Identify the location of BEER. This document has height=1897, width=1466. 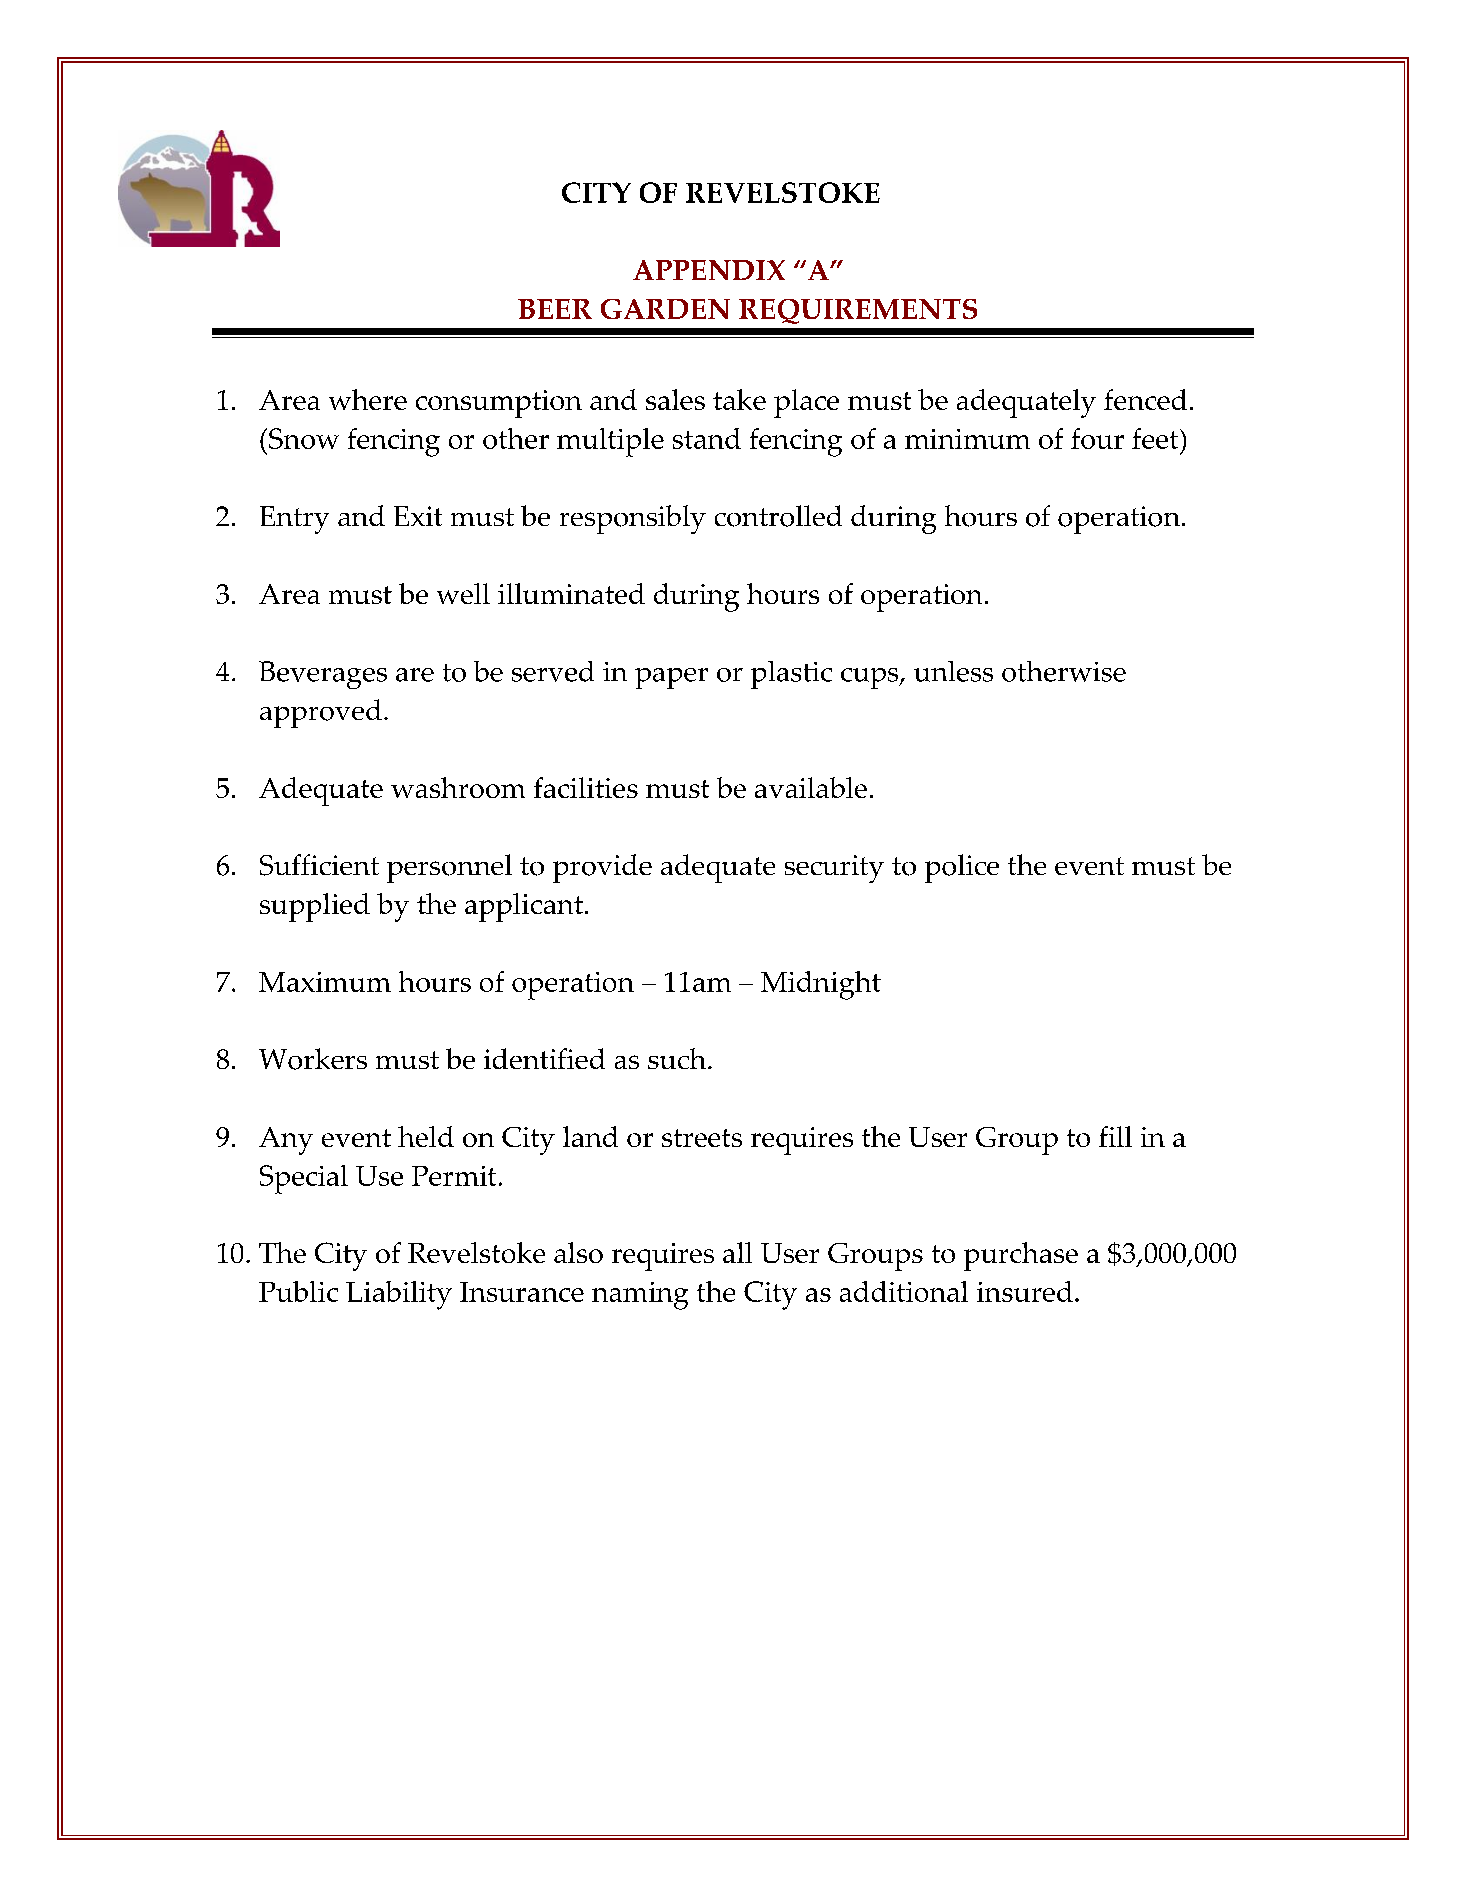
(555, 309).
